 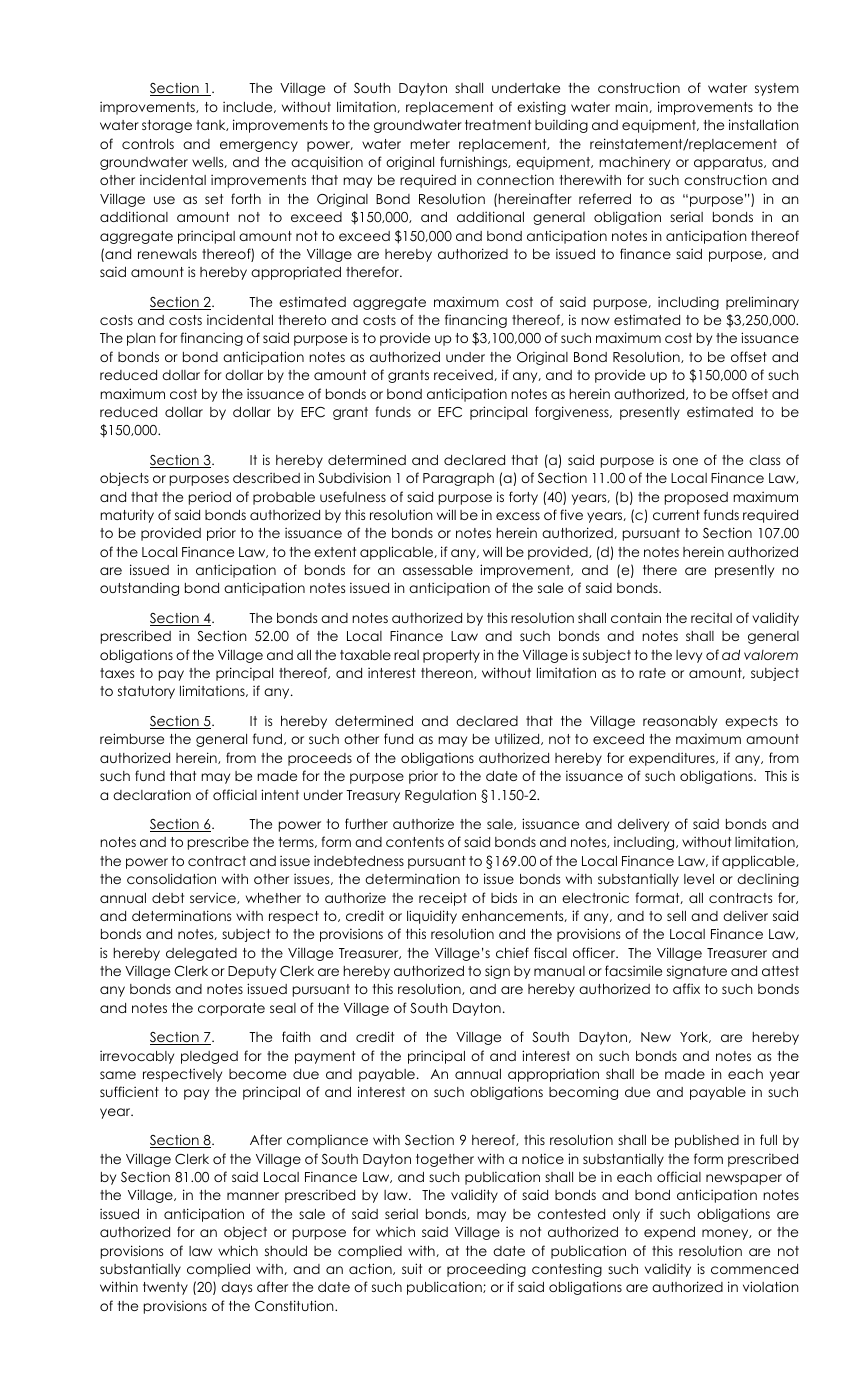 What do you see at coordinates (165, 1288) in the page?
I see `twenty` at bounding box center [165, 1288].
